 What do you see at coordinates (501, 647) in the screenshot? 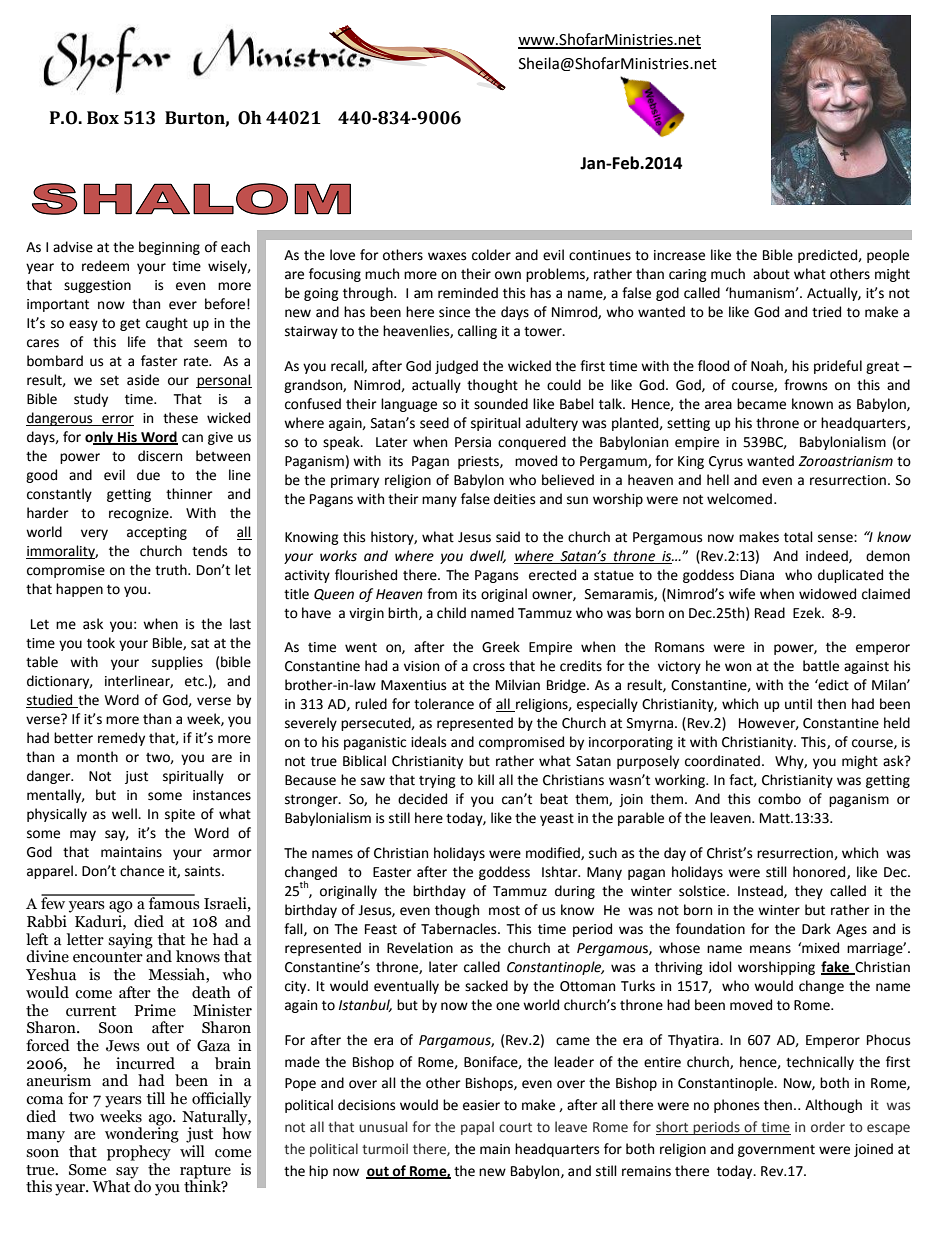
I see `Greek` at bounding box center [501, 647].
